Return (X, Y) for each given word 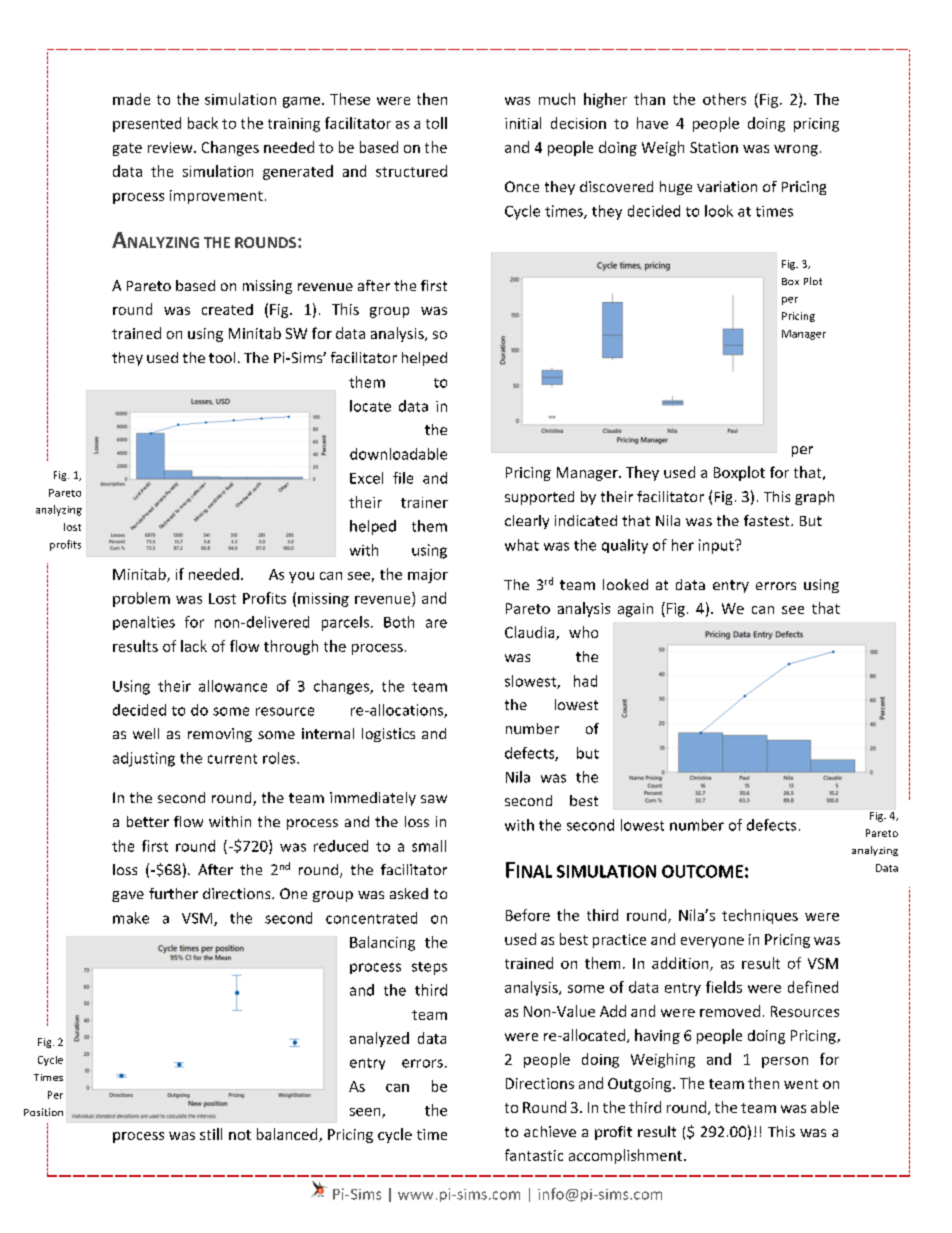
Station (714, 147)
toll (436, 123)
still (211, 1134)
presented (147, 124)
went (801, 1084)
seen (366, 1113)
